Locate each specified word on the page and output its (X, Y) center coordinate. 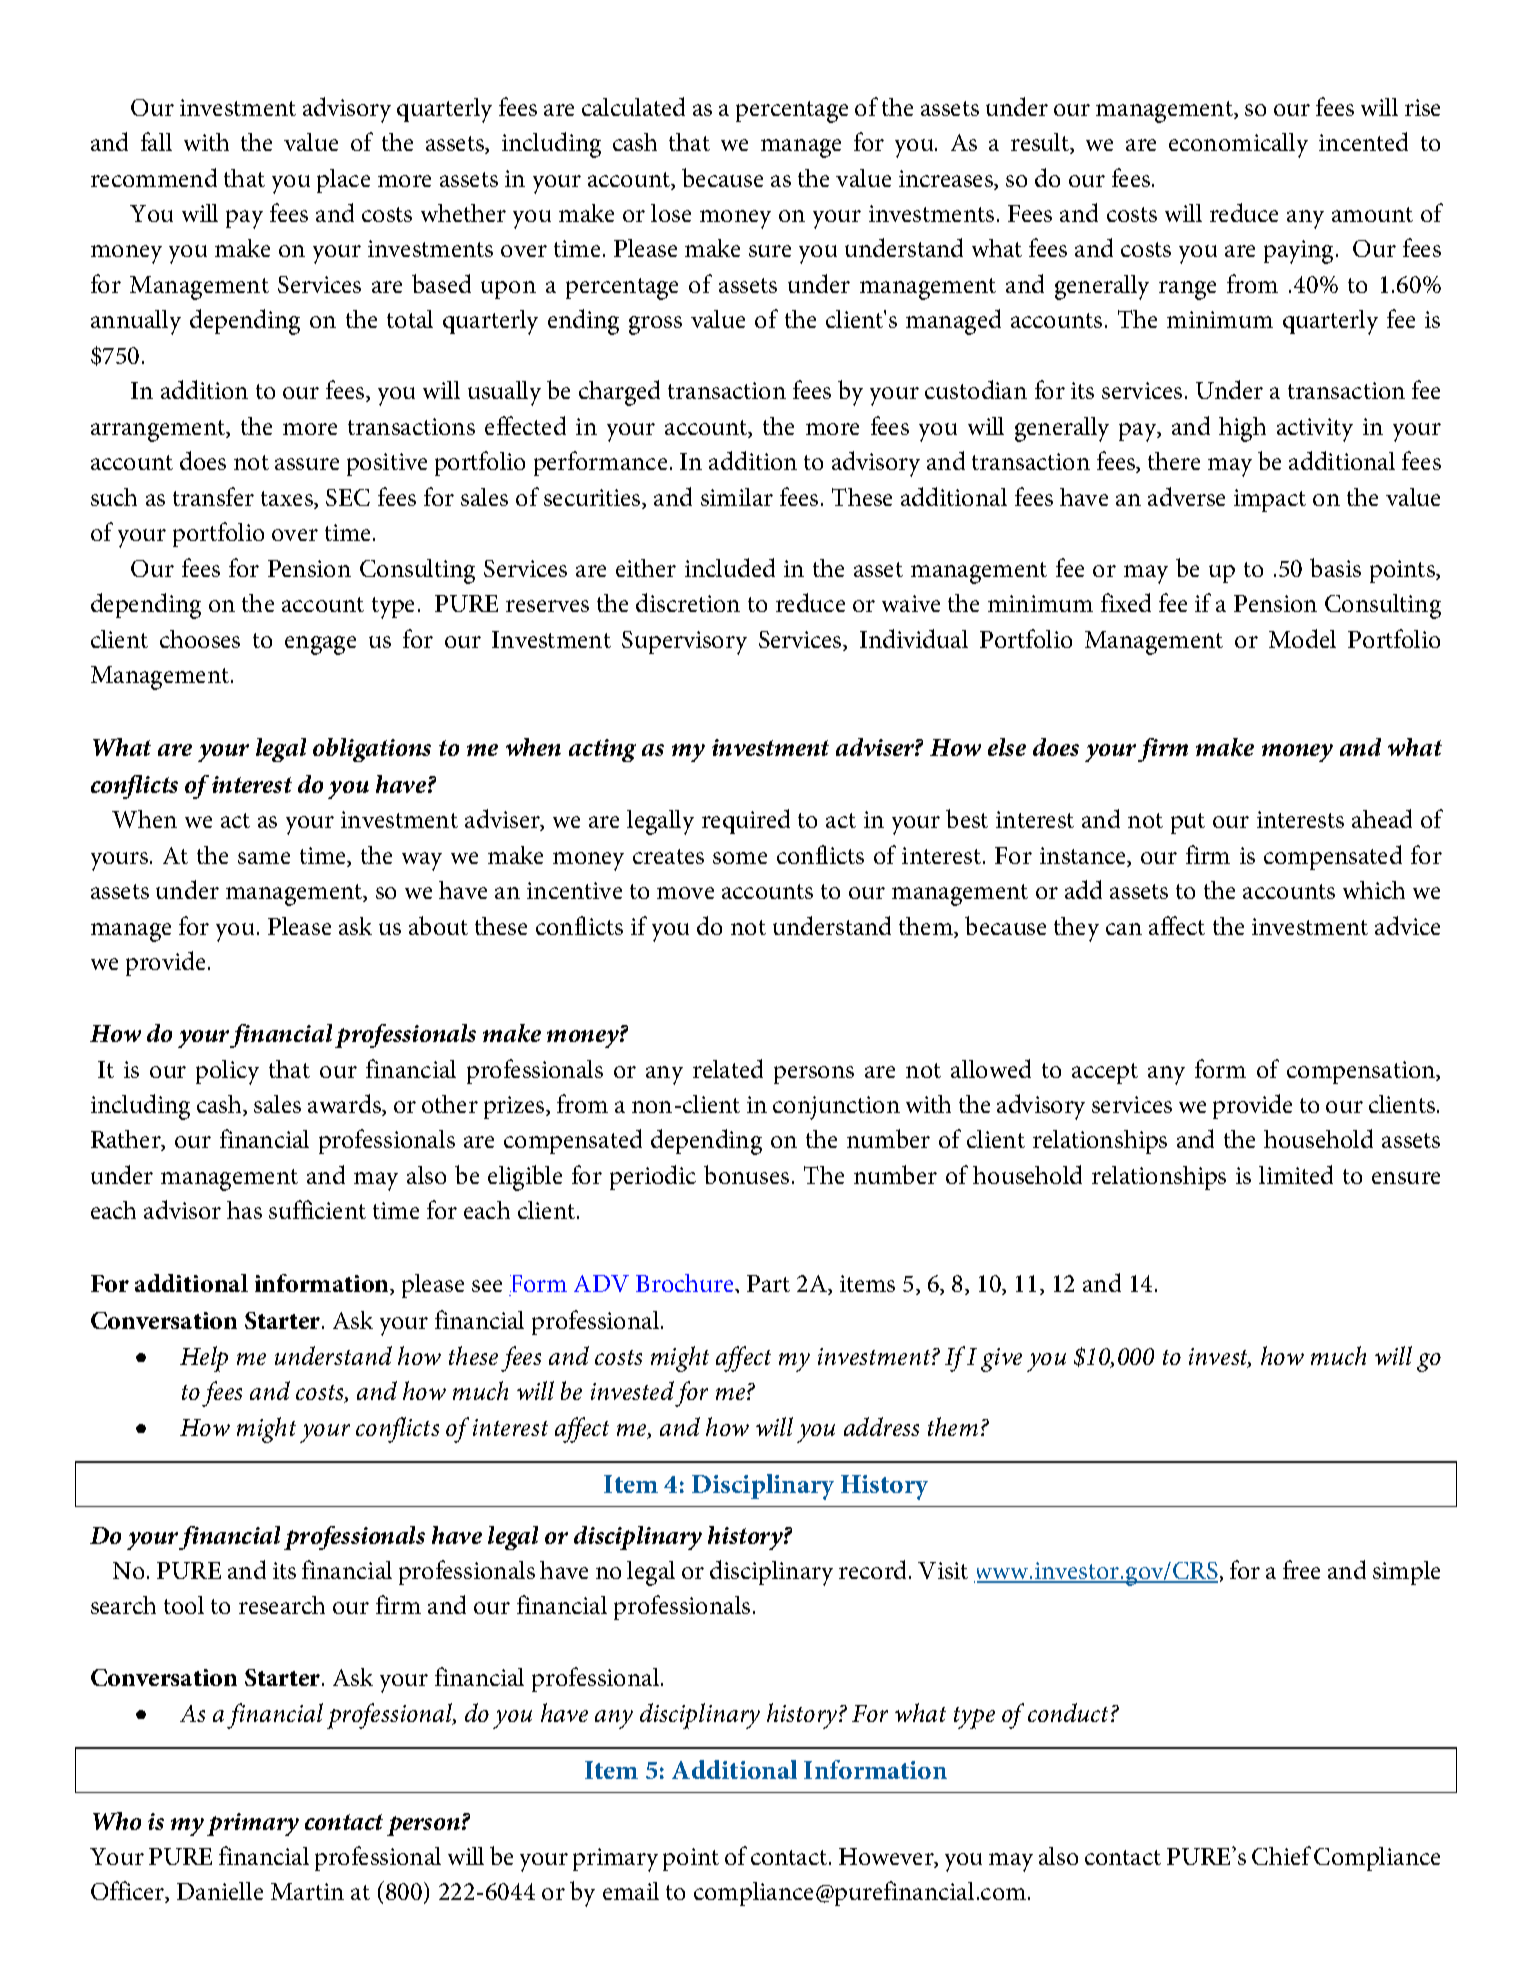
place (343, 181)
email (631, 1891)
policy (227, 1072)
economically (1238, 145)
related (728, 1068)
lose (671, 213)
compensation (1362, 1072)
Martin (307, 1891)
